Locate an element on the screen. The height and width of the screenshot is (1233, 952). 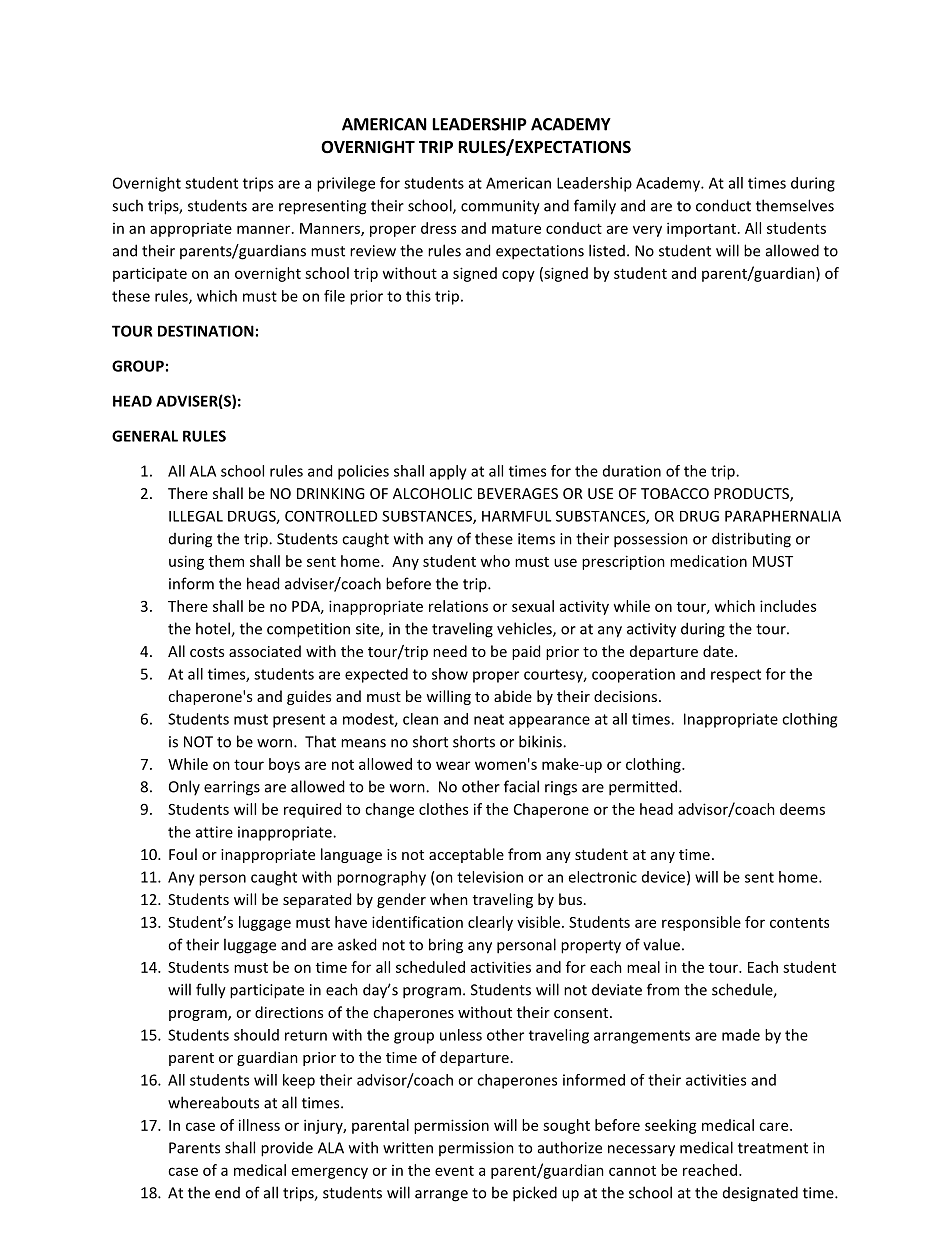
important is located at coordinates (701, 229).
